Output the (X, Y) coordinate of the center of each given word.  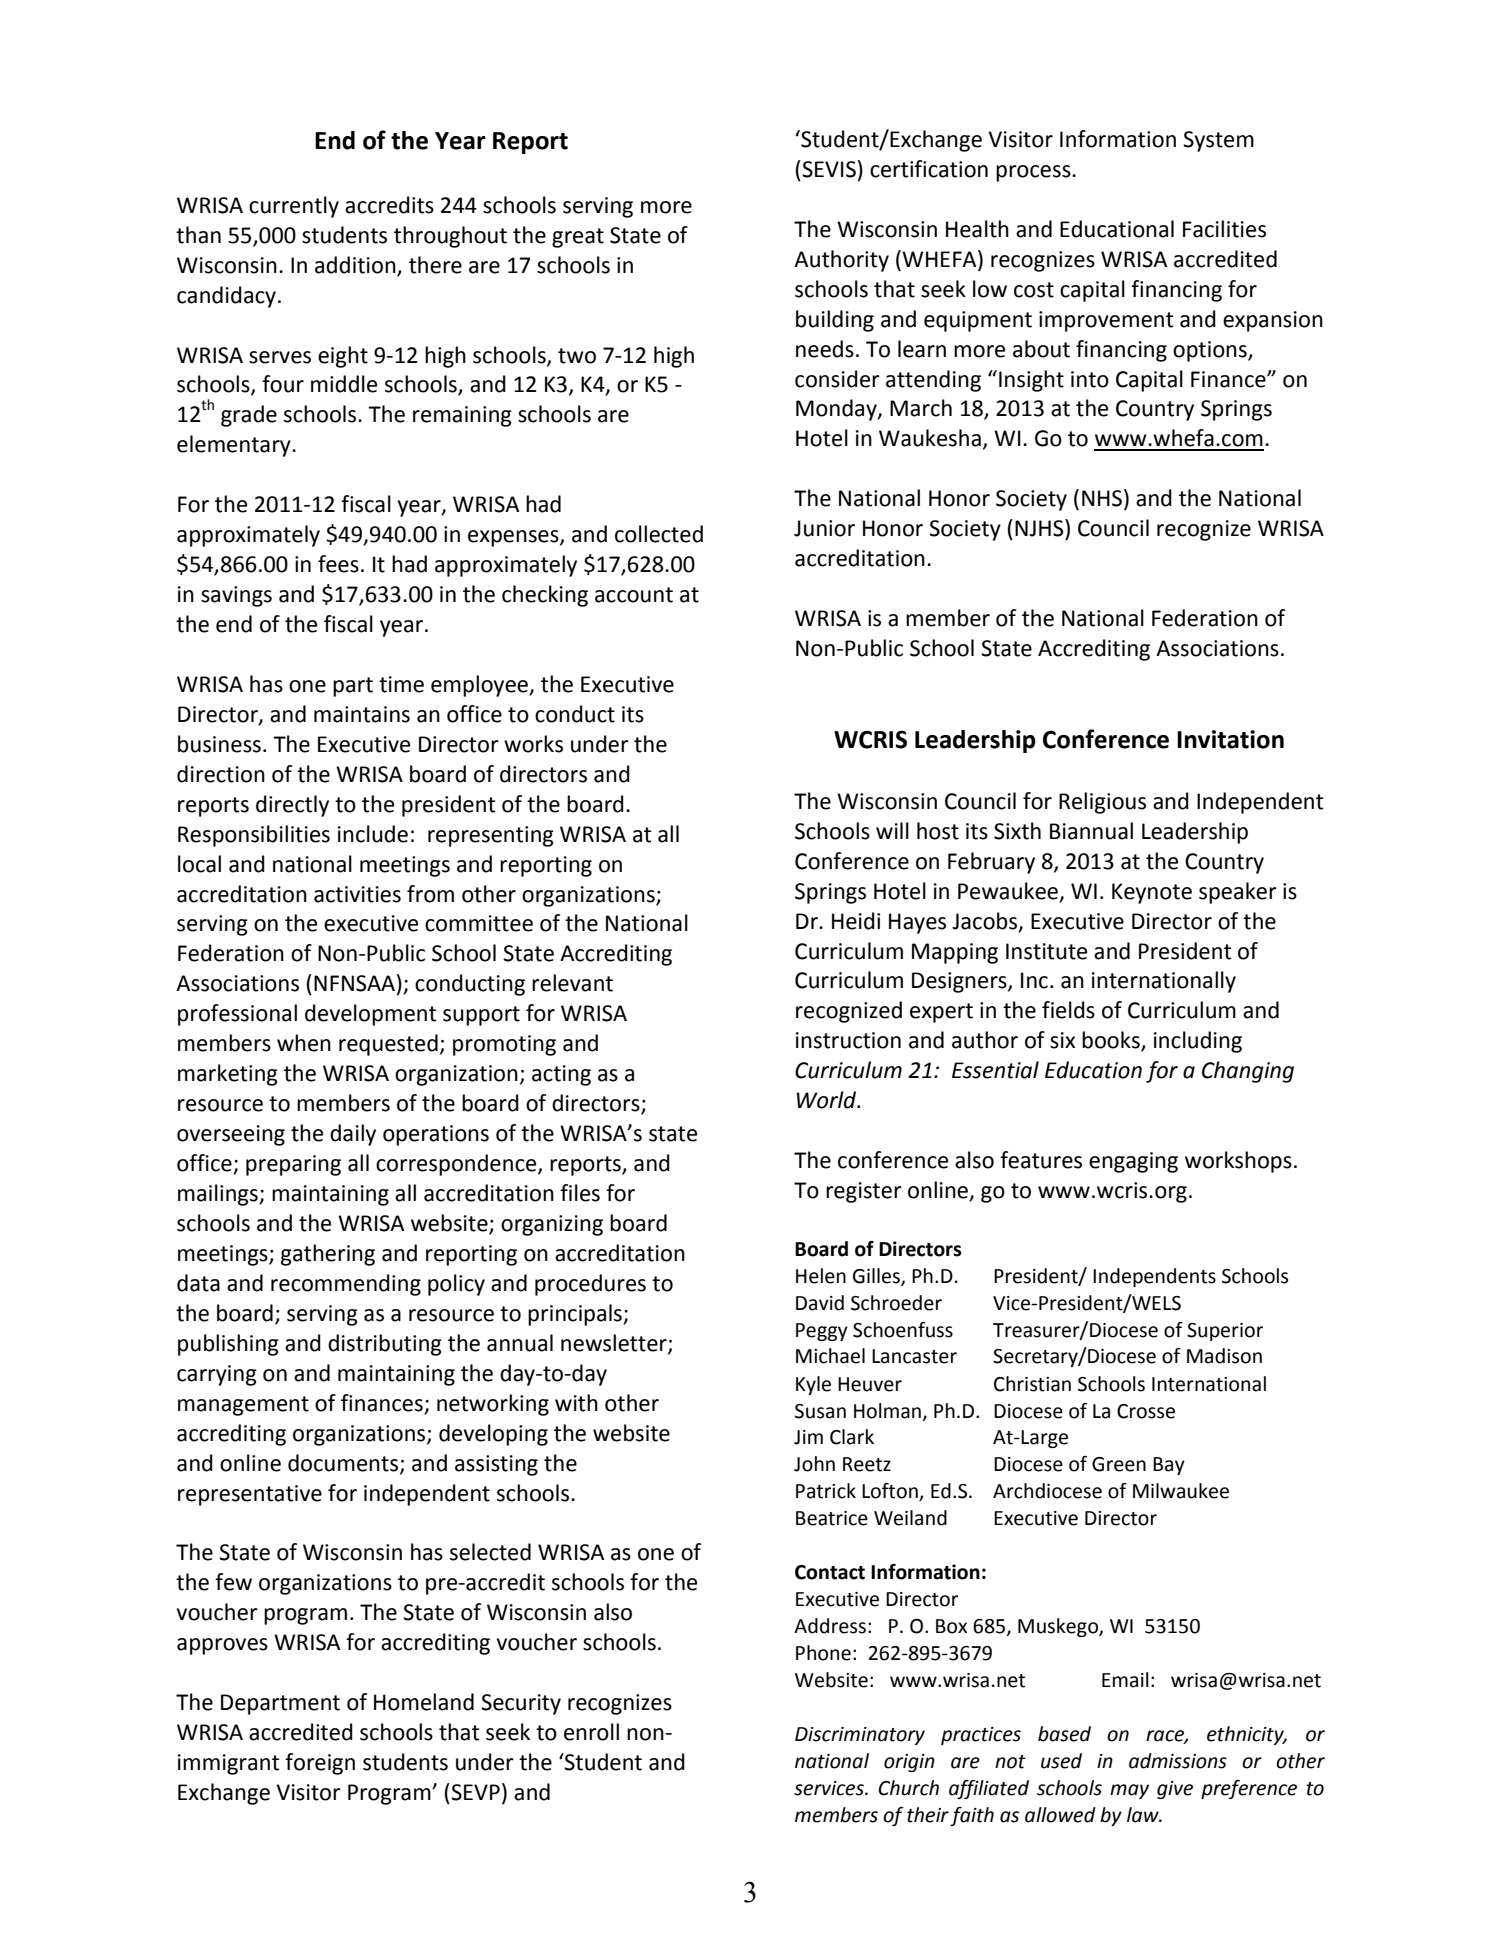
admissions (1178, 1761)
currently (294, 207)
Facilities (1224, 229)
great (578, 238)
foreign (320, 1764)
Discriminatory (860, 1736)
